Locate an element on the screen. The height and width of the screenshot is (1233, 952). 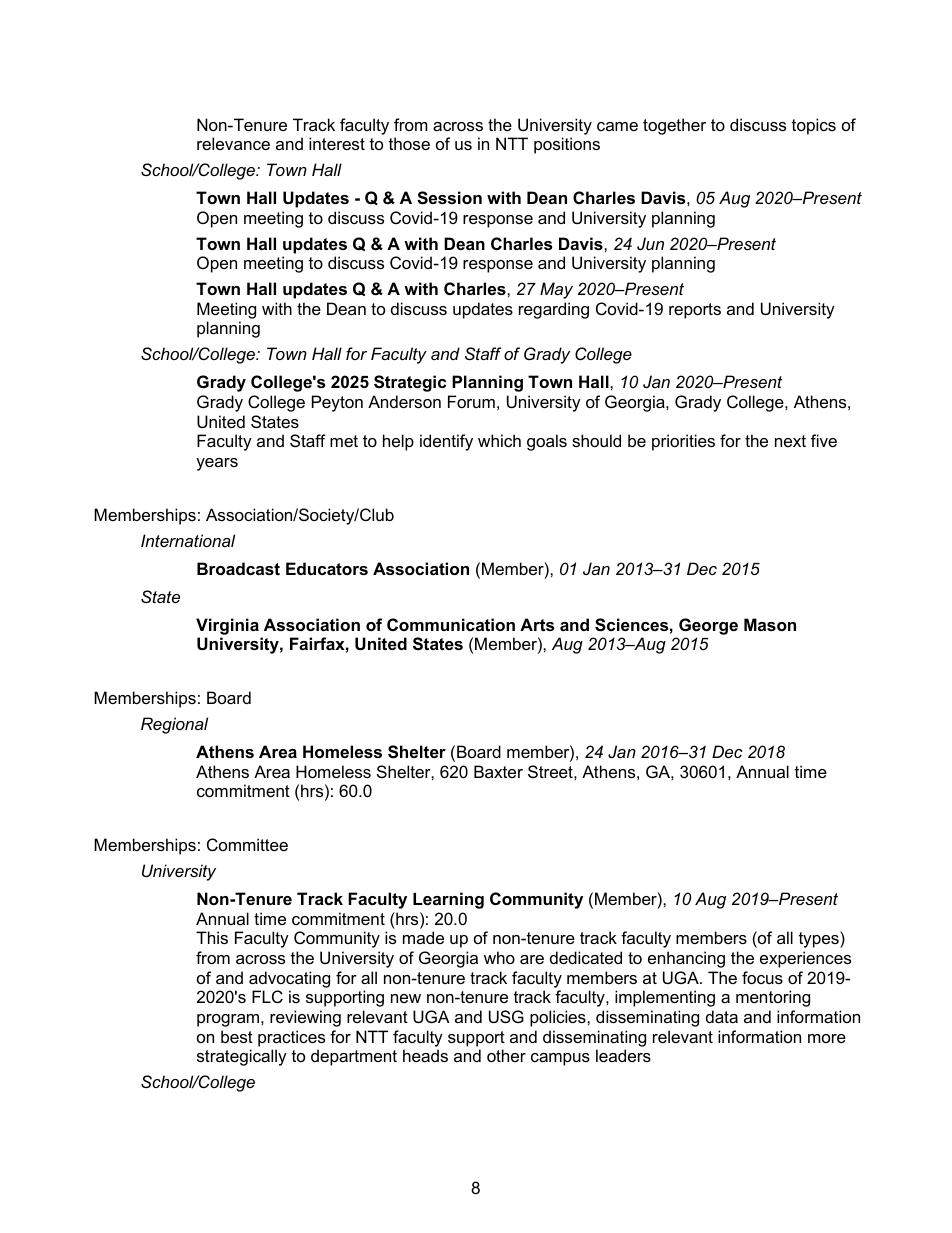
Mason is located at coordinates (770, 624).
